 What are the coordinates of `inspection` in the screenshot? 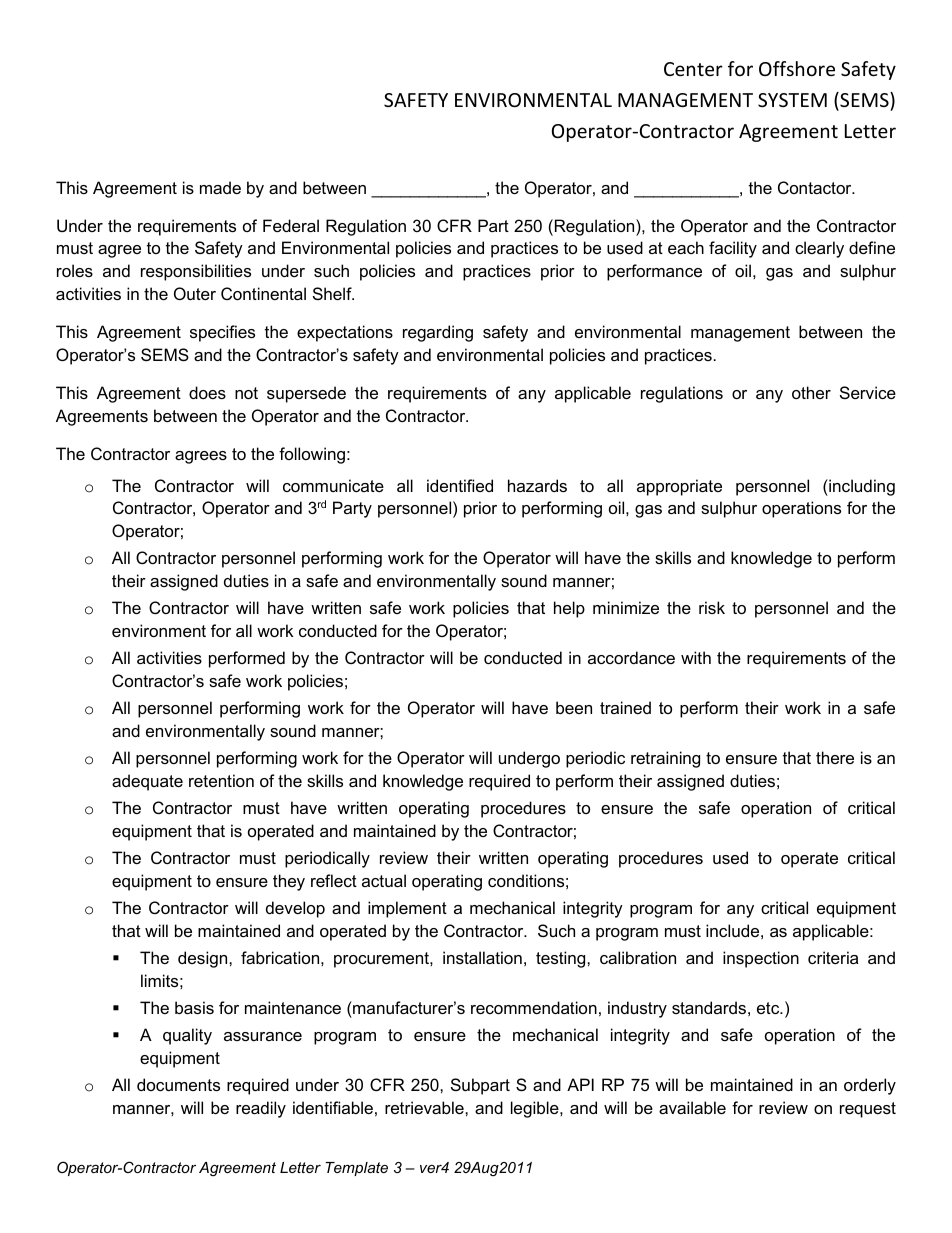 It's located at (761, 959).
